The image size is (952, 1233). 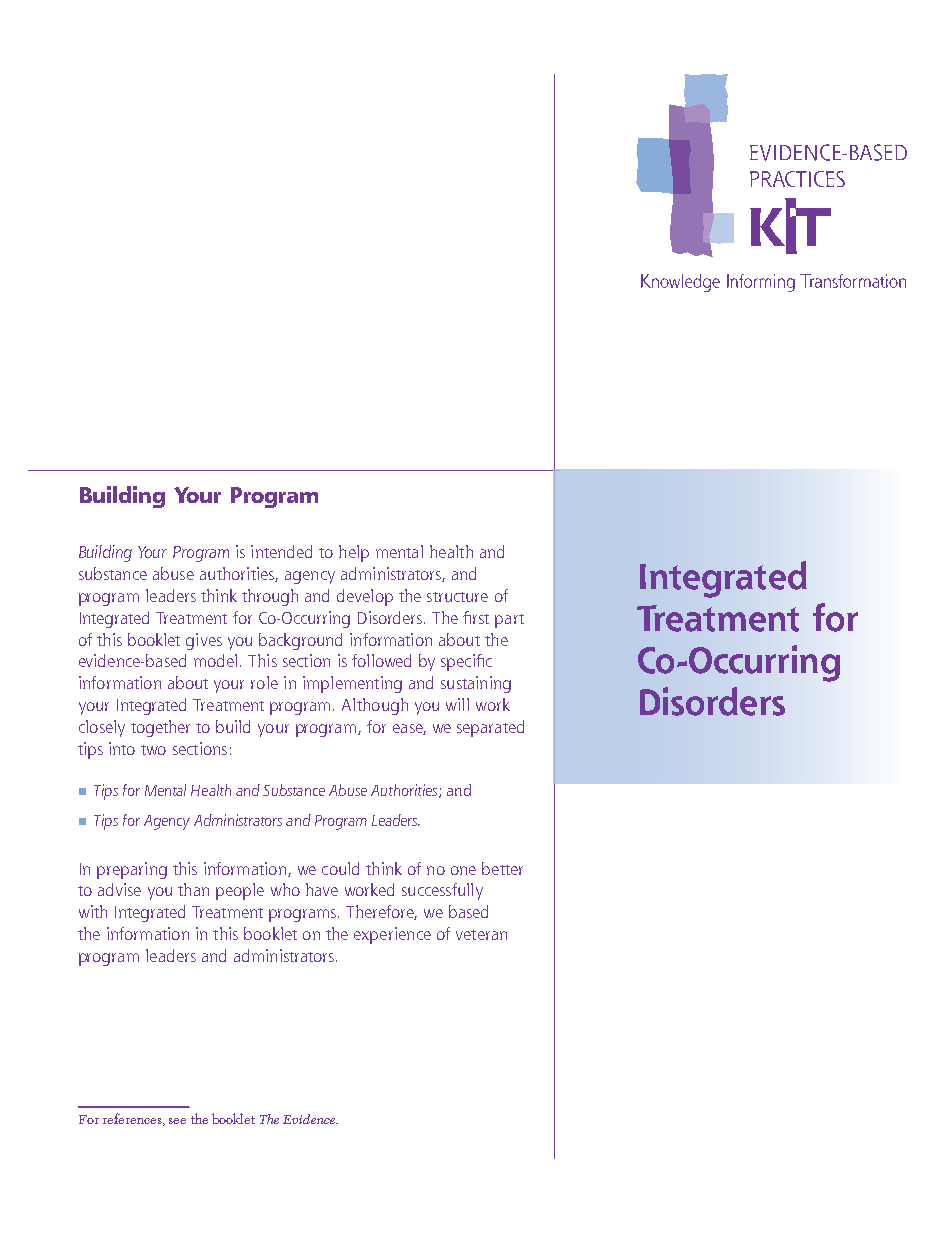 I want to click on intended, so click(x=281, y=551).
